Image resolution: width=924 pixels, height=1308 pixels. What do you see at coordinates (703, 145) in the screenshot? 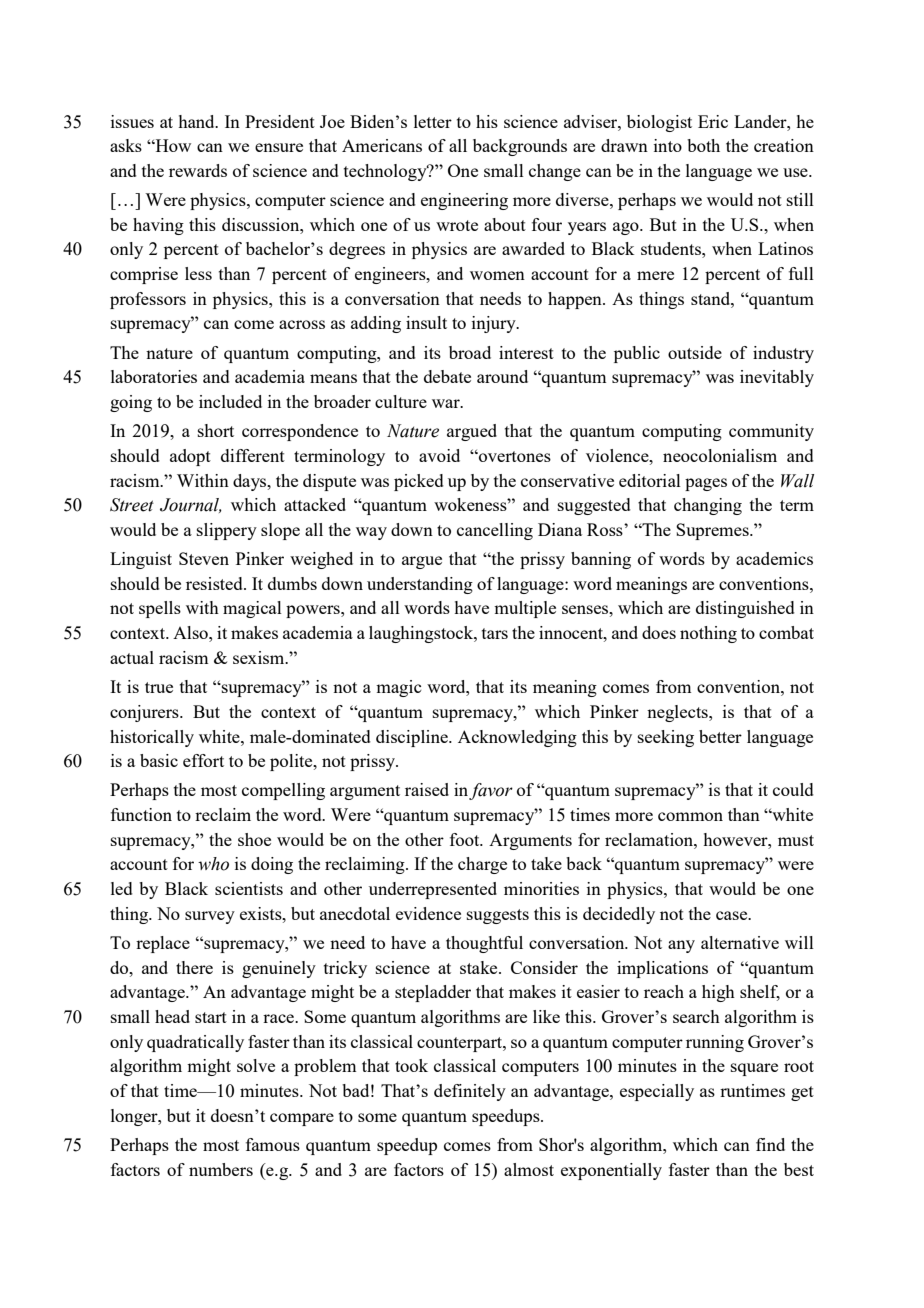
I see `both` at bounding box center [703, 145].
